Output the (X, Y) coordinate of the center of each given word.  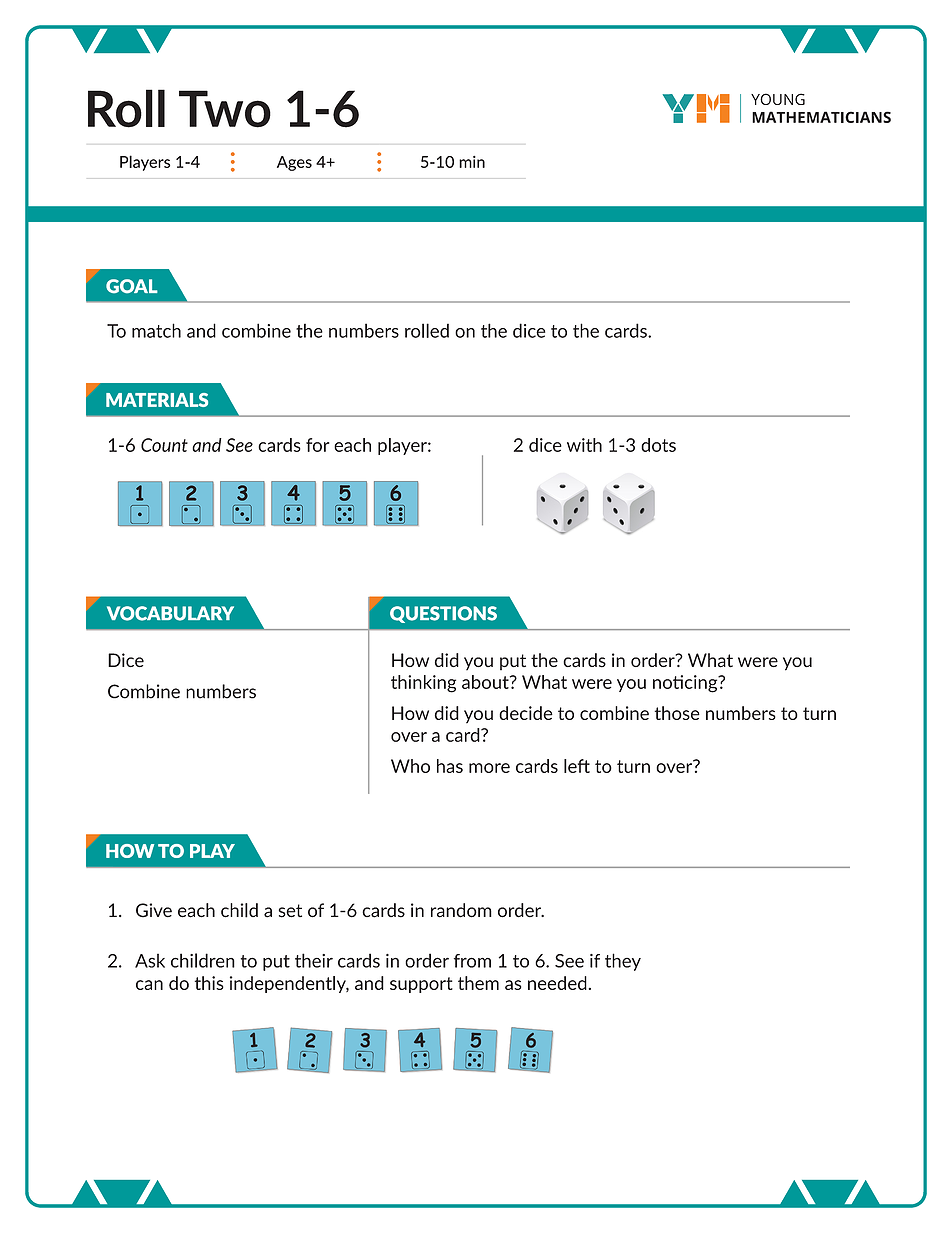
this (209, 983)
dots (658, 445)
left (577, 766)
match (156, 330)
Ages (294, 163)
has (450, 766)
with (584, 445)
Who (410, 766)
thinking (423, 684)
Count (164, 445)
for (317, 445)
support (421, 985)
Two (225, 109)
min (472, 162)
